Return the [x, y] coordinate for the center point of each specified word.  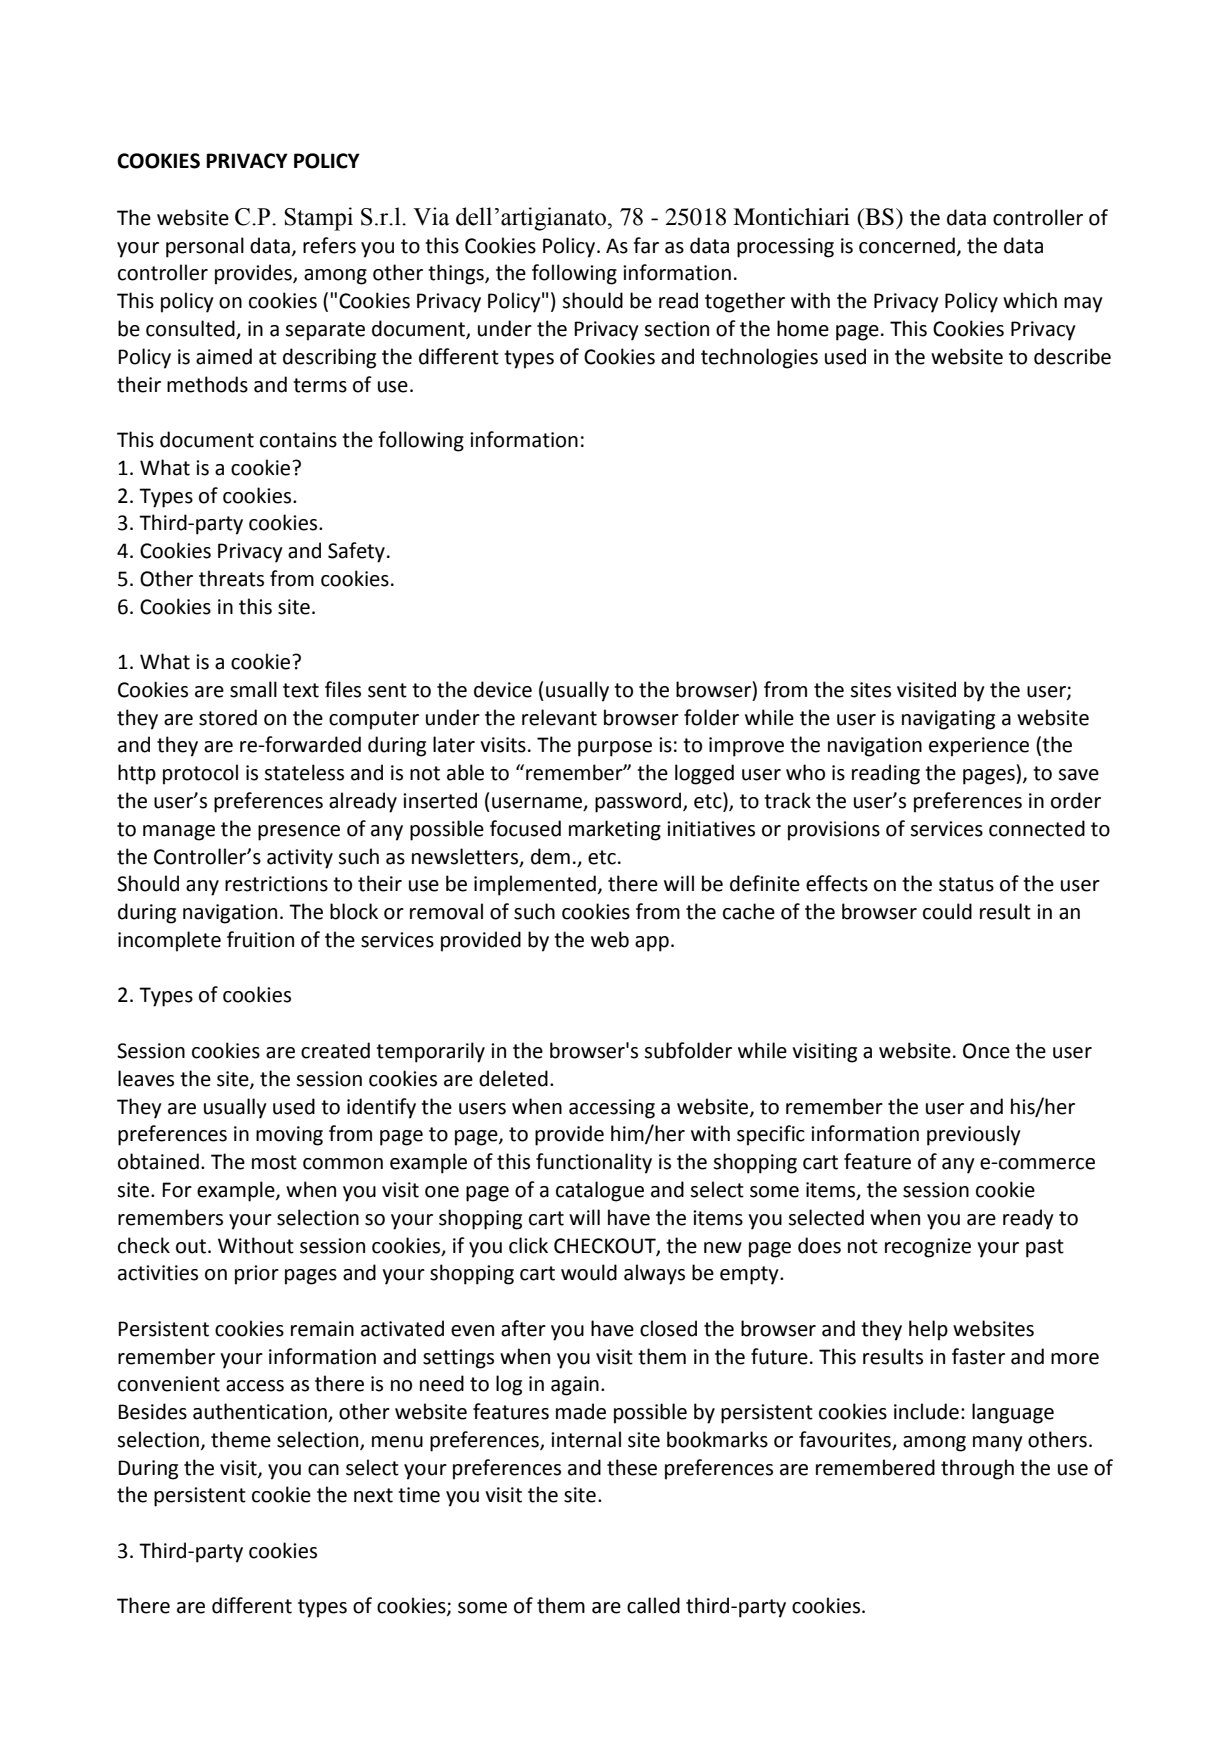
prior [257, 1275]
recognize [928, 1248]
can [323, 1470]
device [503, 689]
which [1030, 300]
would [589, 1272]
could [947, 911]
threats [231, 578]
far [646, 245]
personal [205, 247]
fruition [260, 939]
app [652, 944]
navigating [948, 720]
